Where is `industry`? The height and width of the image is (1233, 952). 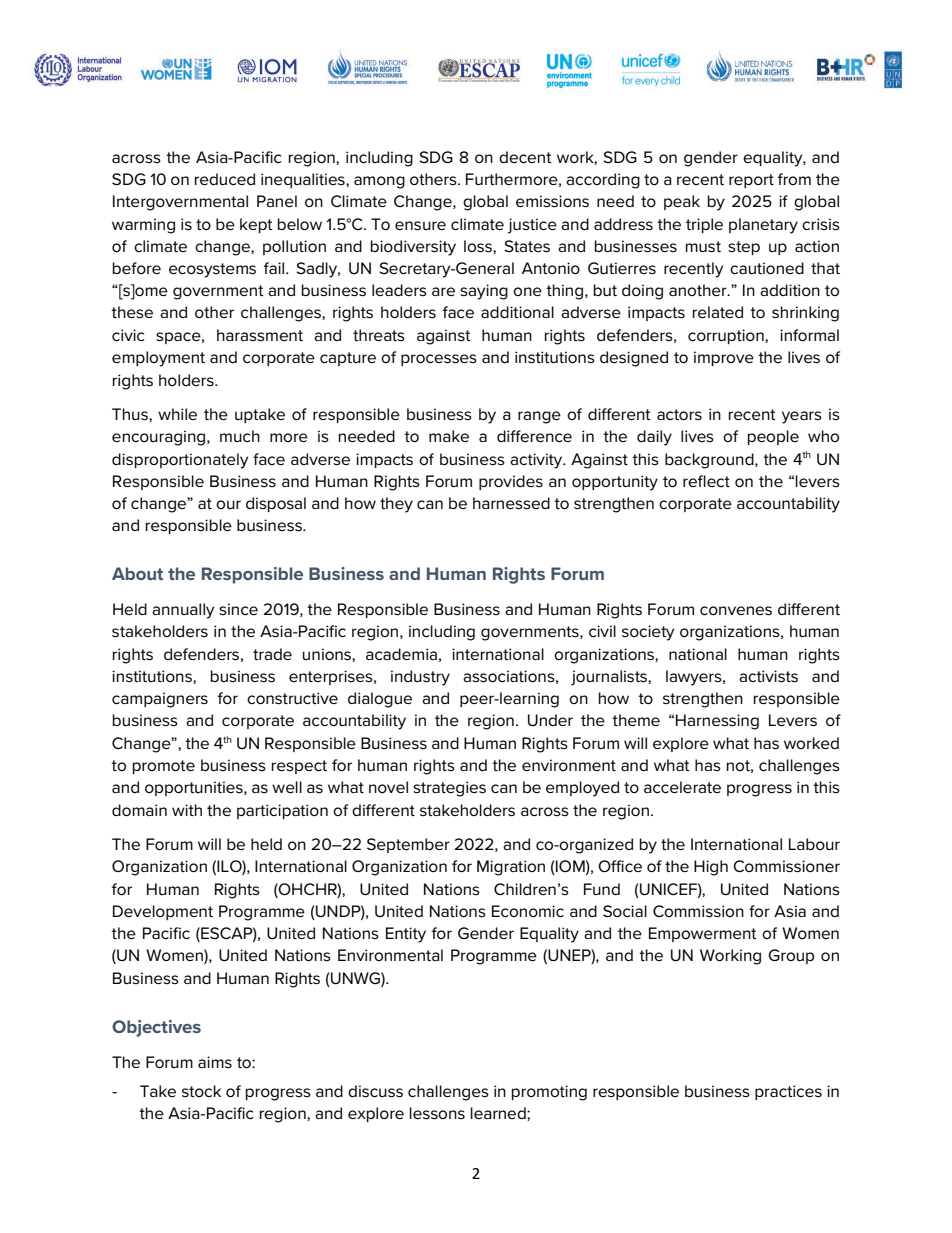 industry is located at coordinates (420, 678).
